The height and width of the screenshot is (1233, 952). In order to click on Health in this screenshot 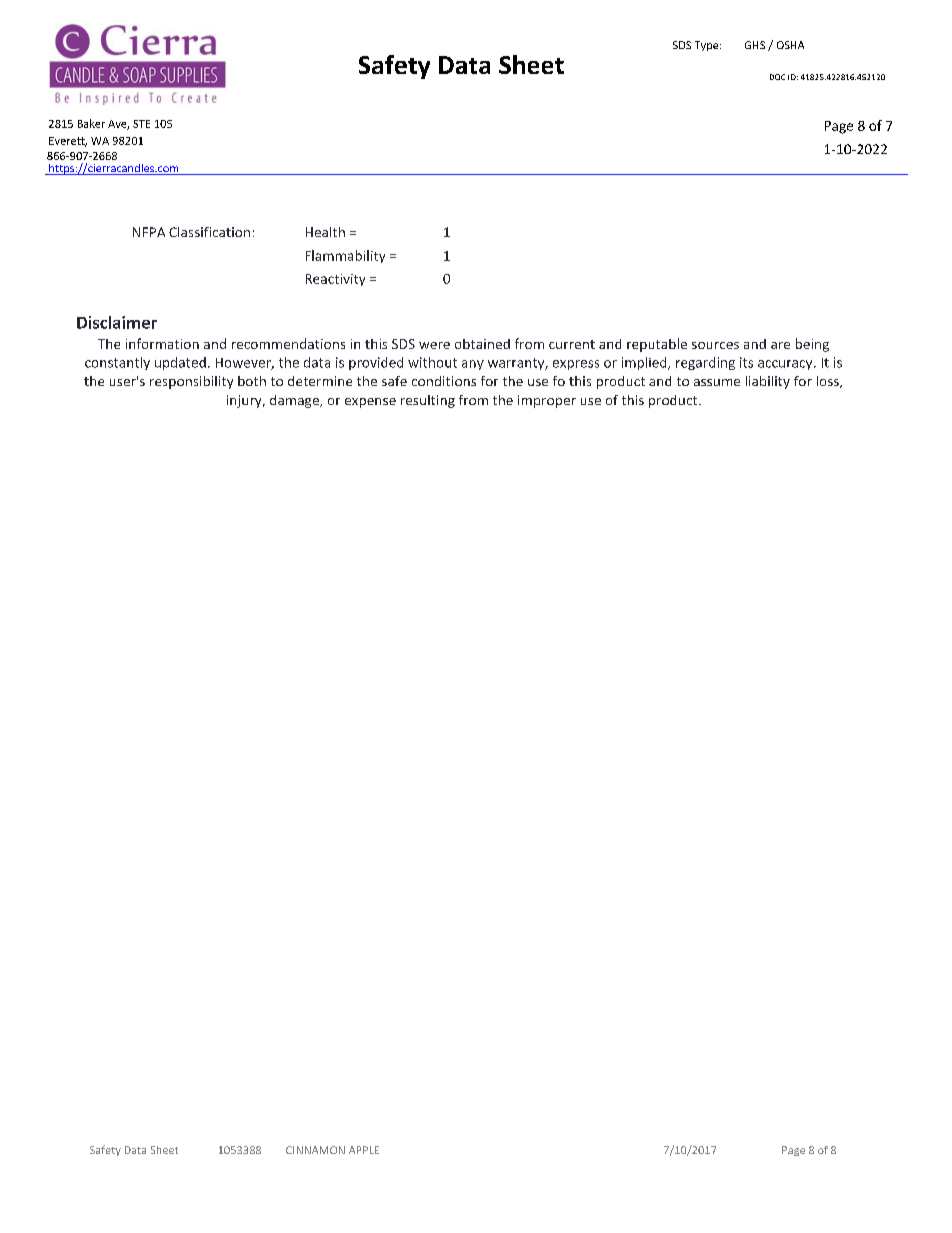, I will do `click(325, 232)`.
